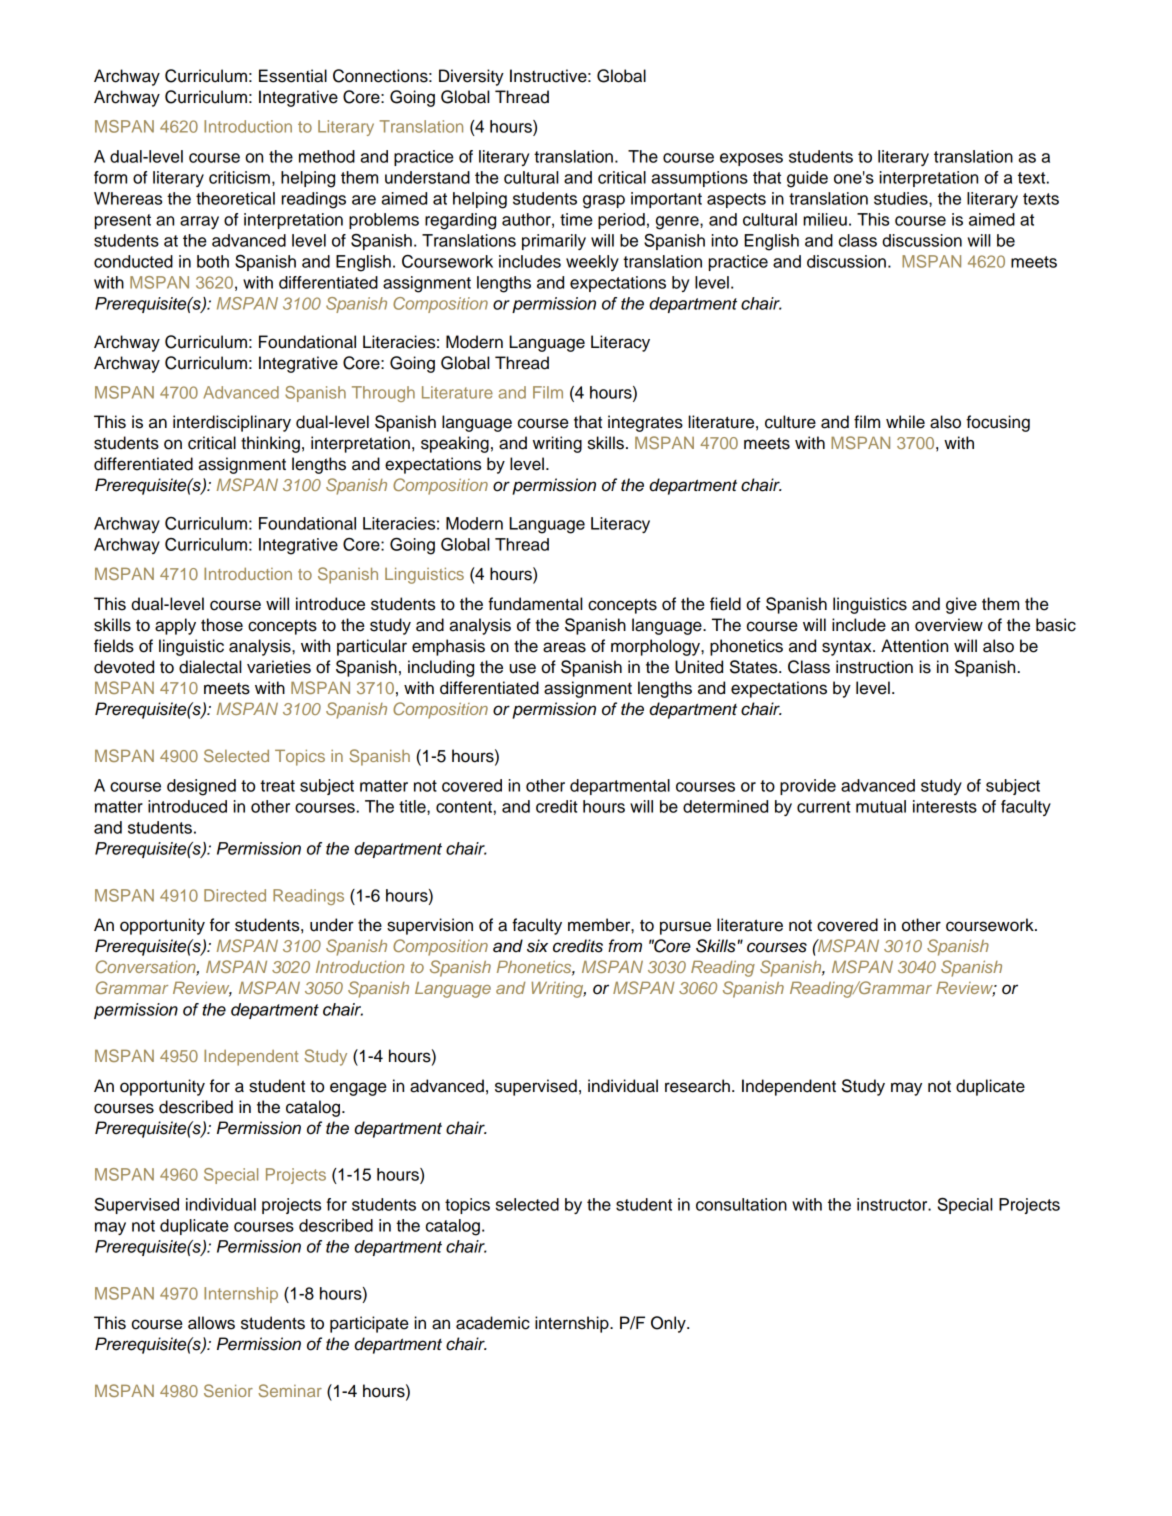 The height and width of the screenshot is (1516, 1172). Describe the element at coordinates (293, 76) in the screenshot. I see `Essential` at that location.
